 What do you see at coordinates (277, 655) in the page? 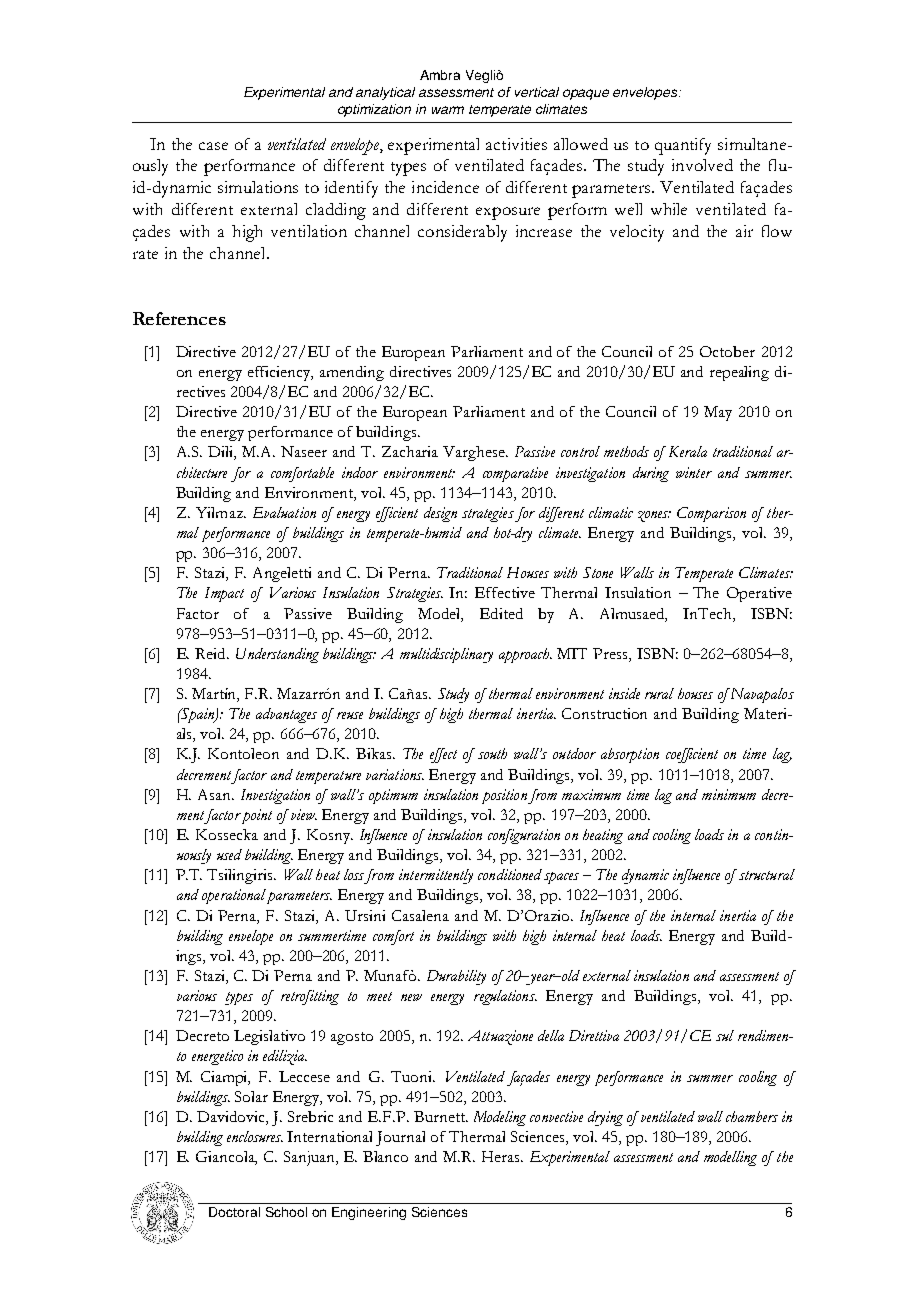
I see `Understanding` at bounding box center [277, 655].
